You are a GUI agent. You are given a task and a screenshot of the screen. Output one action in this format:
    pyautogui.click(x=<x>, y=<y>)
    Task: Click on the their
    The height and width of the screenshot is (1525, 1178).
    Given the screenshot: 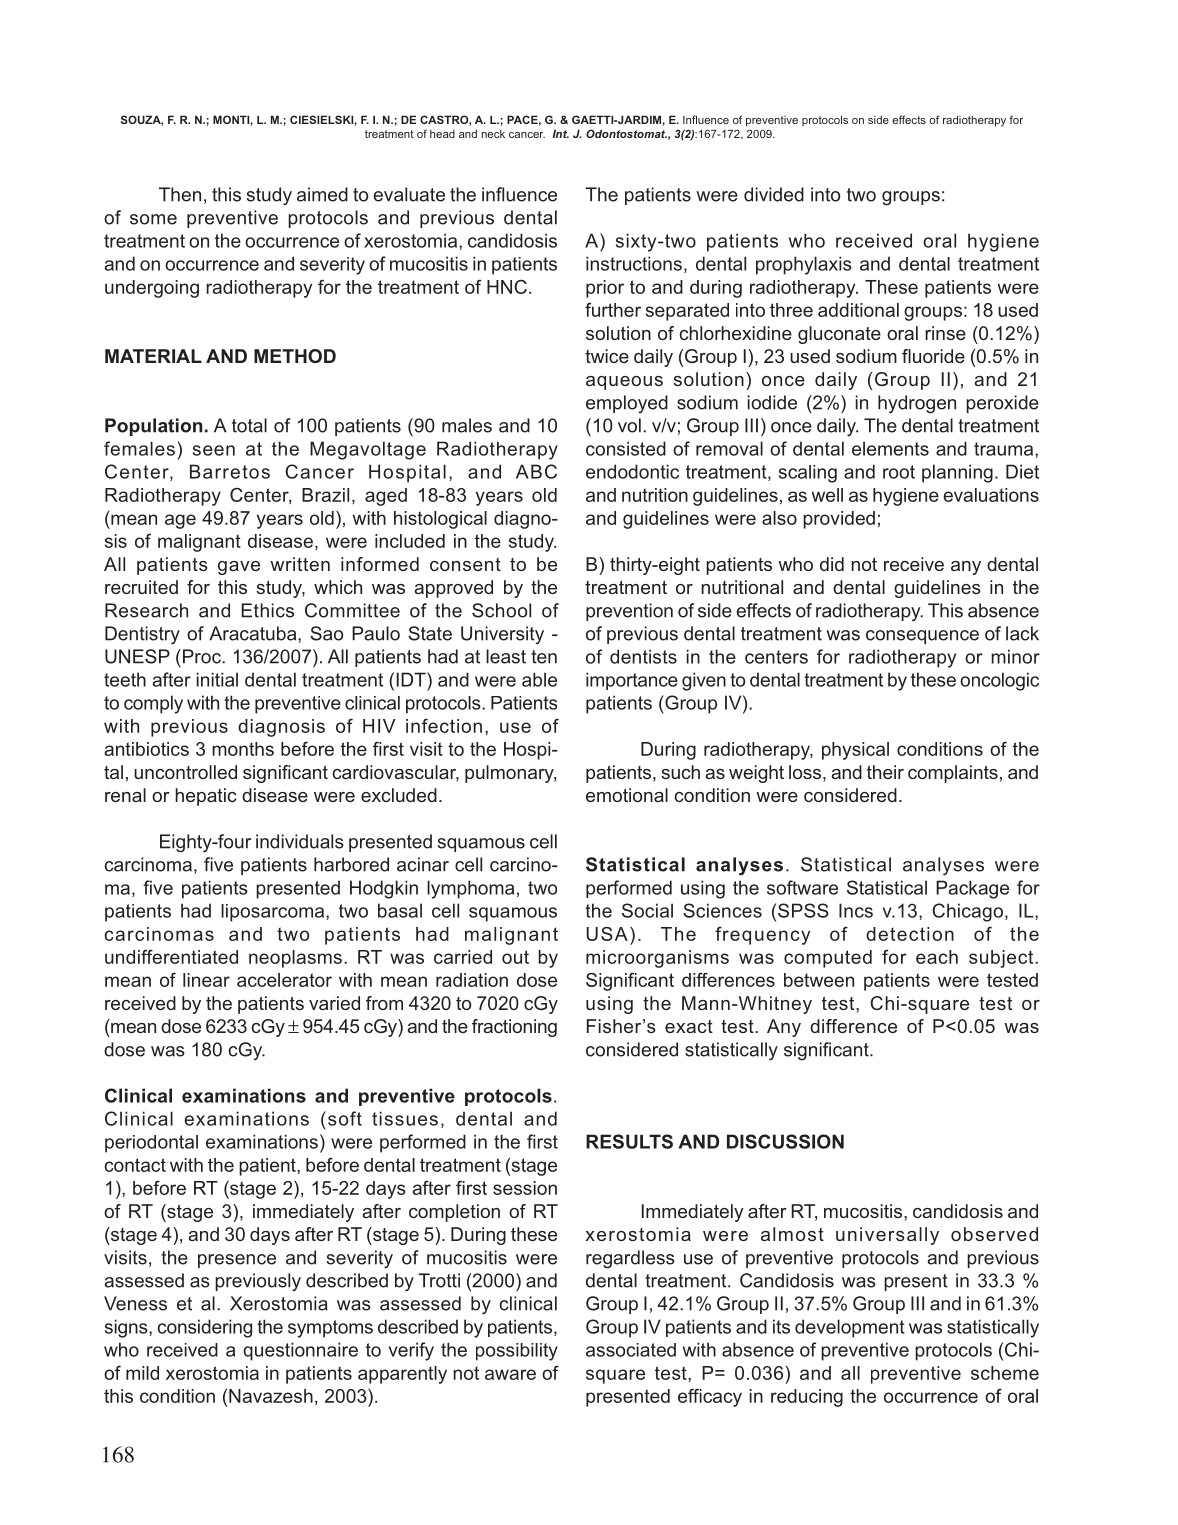 What is the action you would take?
    pyautogui.click(x=885, y=772)
